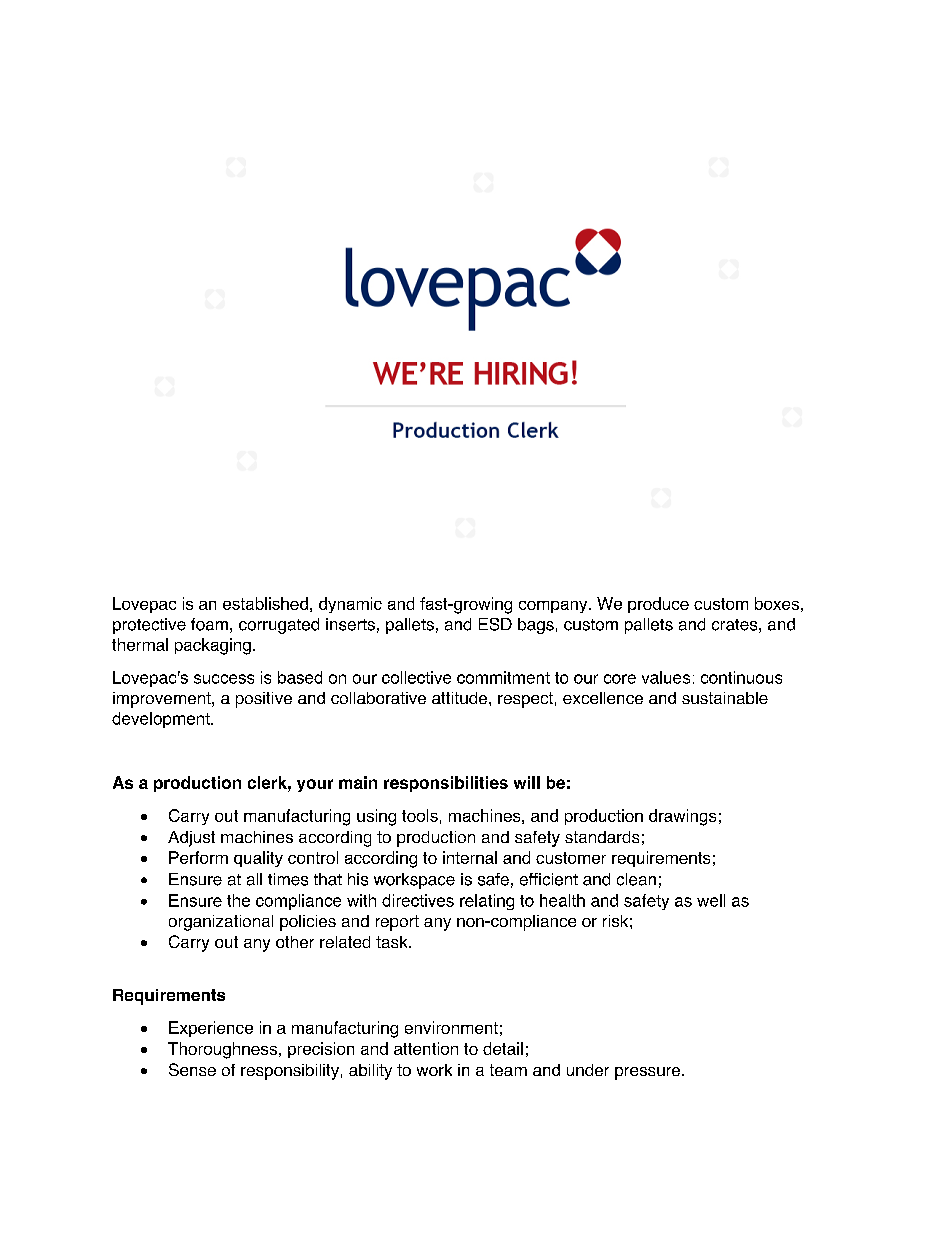 This image has height=1233, width=952. Describe the element at coordinates (315, 785) in the image. I see `your` at that location.
